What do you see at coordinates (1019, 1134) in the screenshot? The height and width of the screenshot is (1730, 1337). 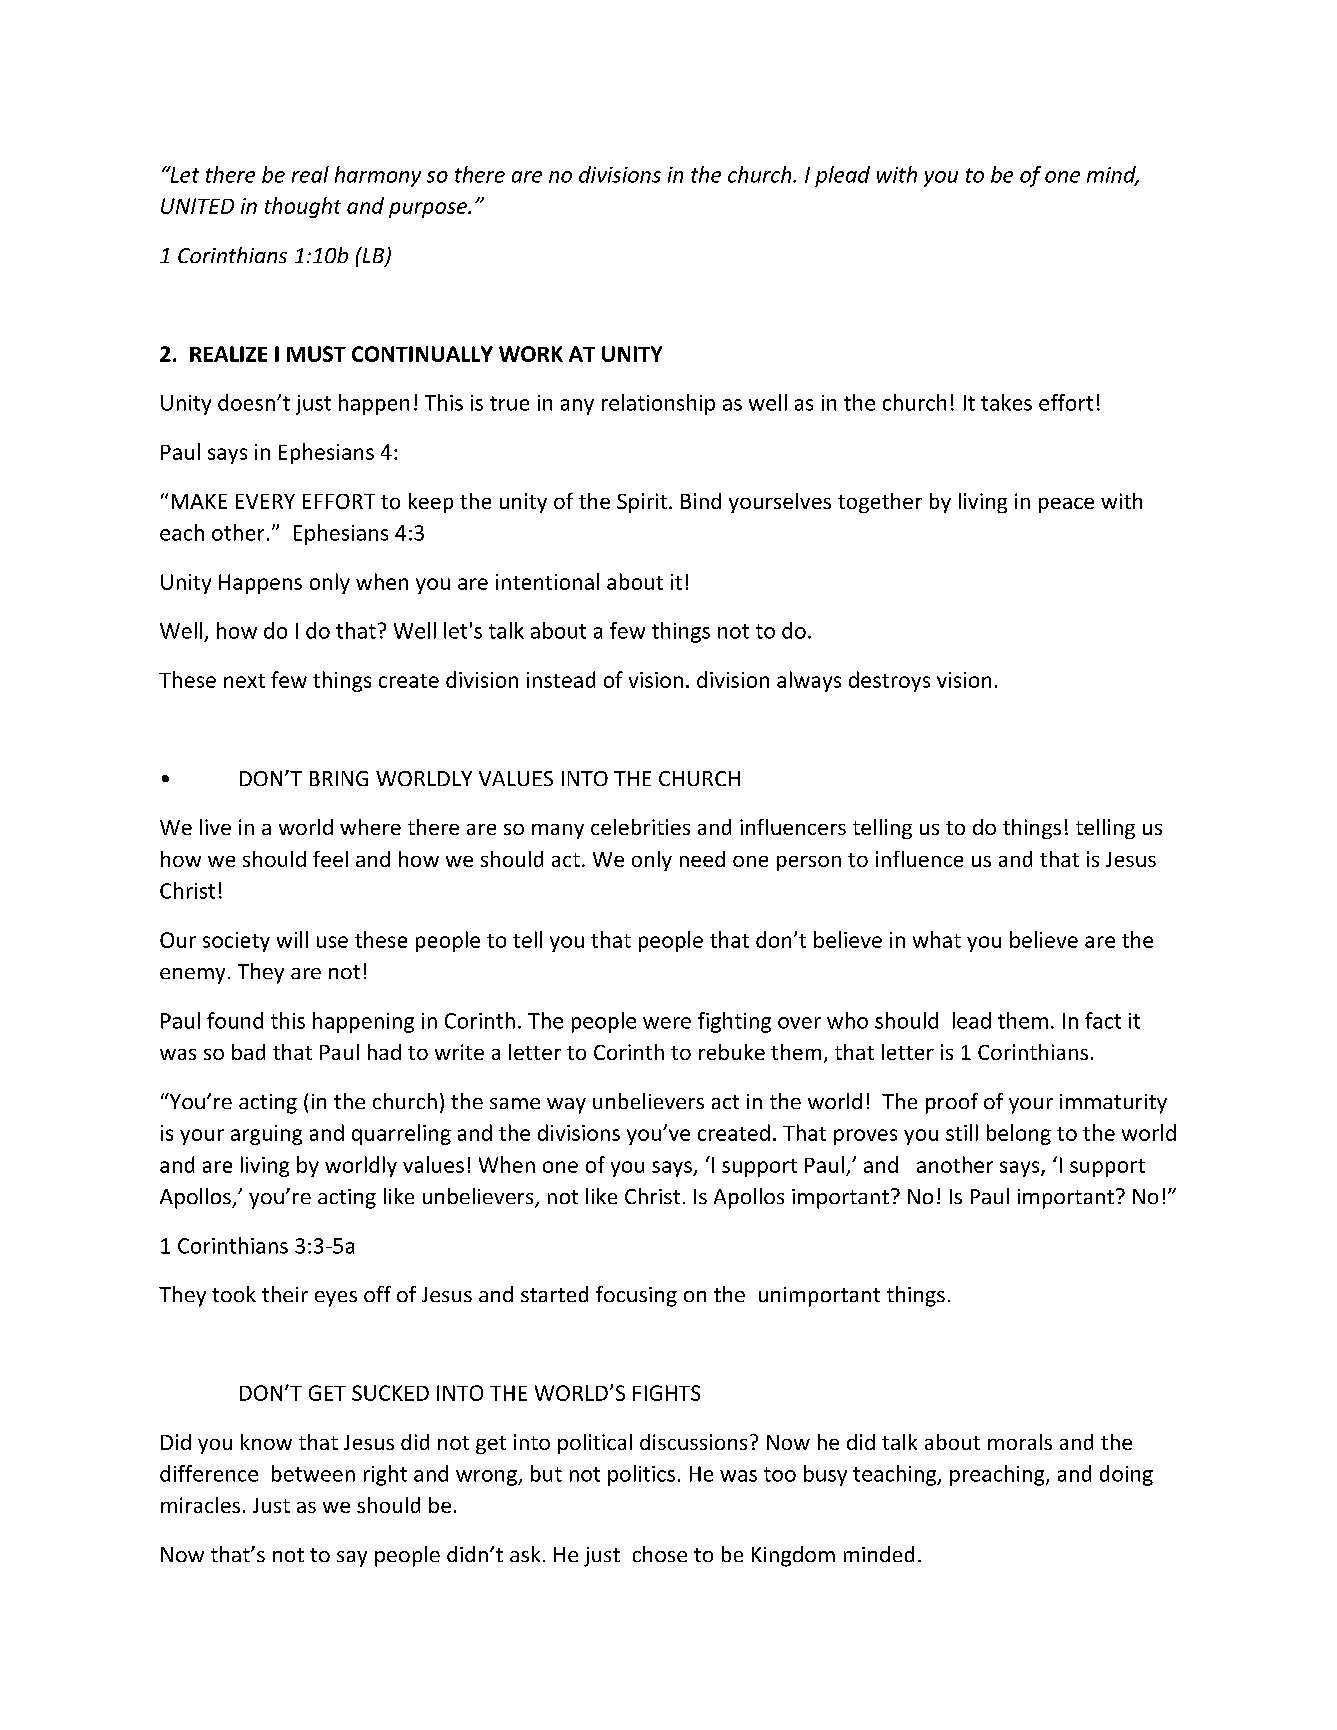 I see `belong` at bounding box center [1019, 1134].
